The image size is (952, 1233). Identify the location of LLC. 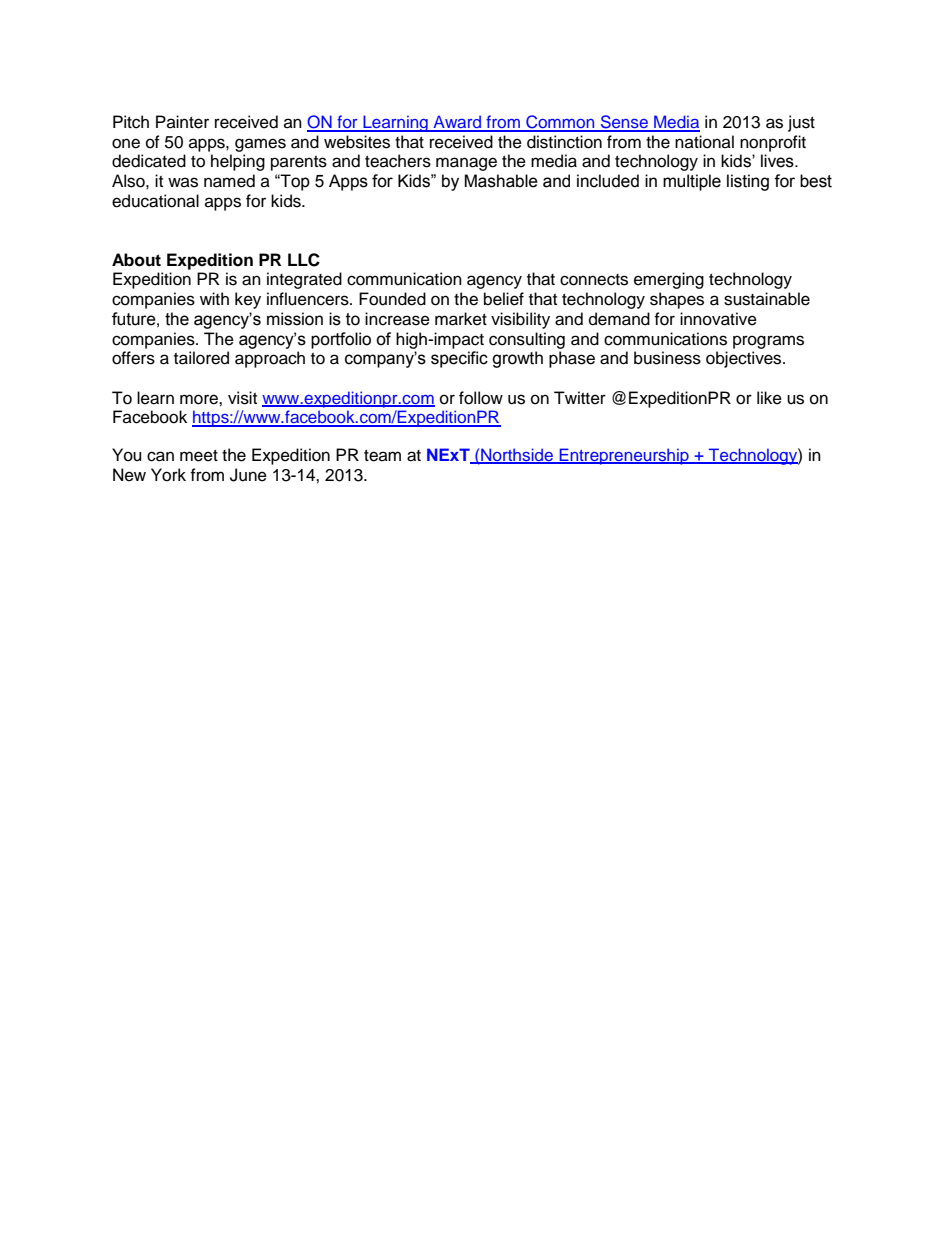
(304, 260).
